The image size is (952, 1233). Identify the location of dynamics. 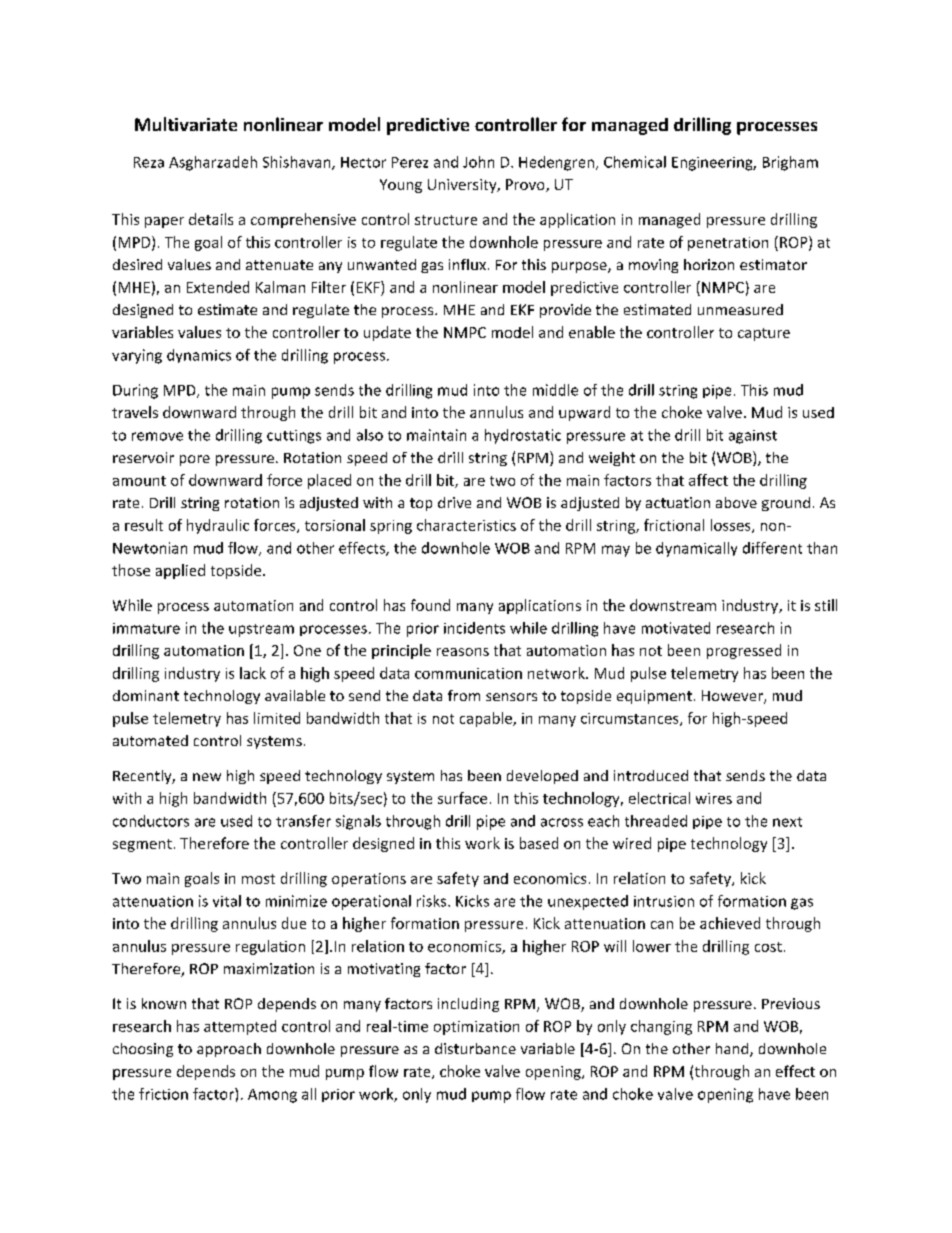
(199, 356).
